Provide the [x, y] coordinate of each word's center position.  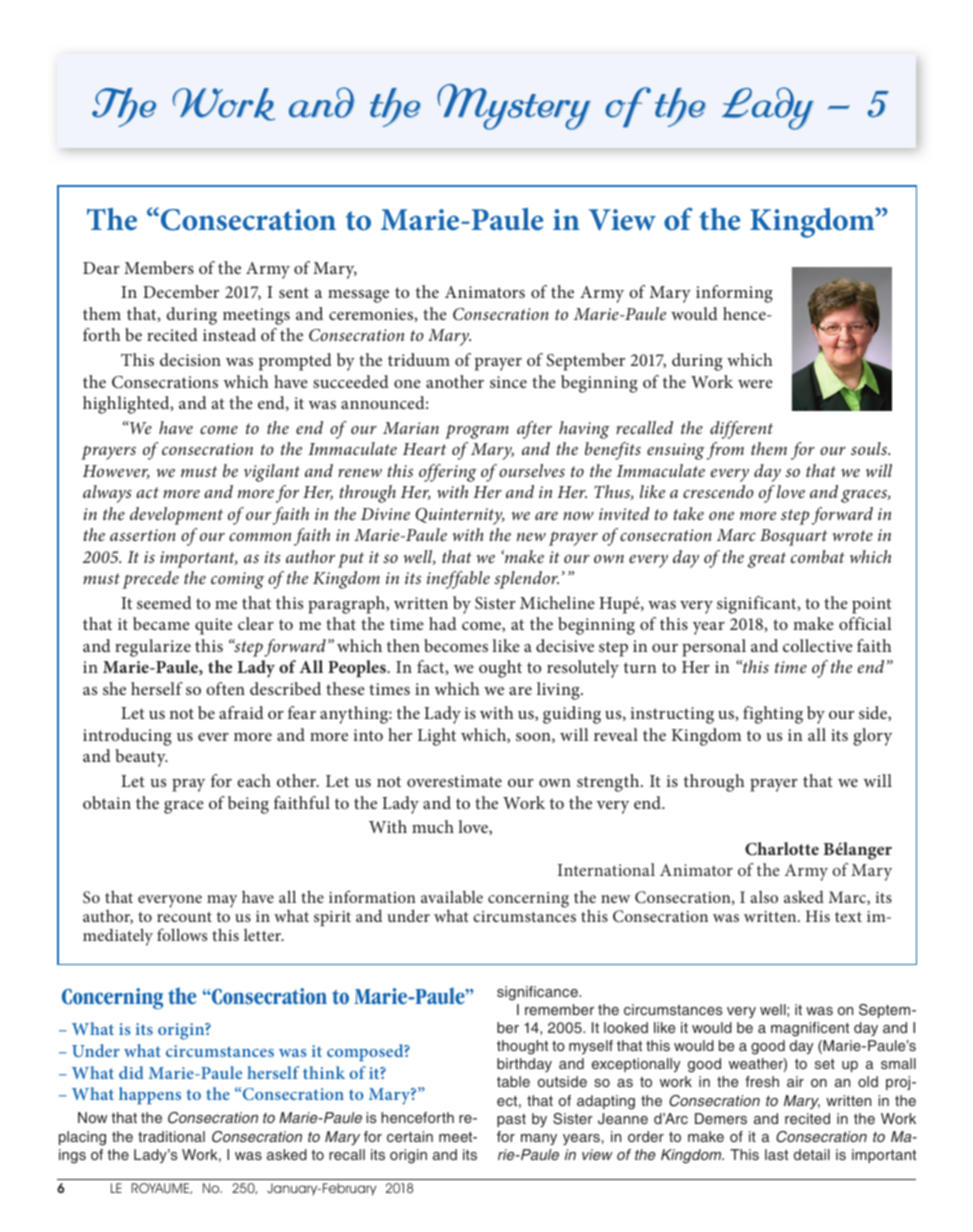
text [848, 917]
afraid [241, 712]
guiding [572, 715]
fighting [773, 715]
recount [184, 917]
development [176, 516]
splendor [526, 580]
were [755, 384]
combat [818, 556]
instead [229, 334]
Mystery [514, 107]
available [452, 896]
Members [159, 267]
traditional [171, 1136]
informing [734, 294]
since [508, 382]
